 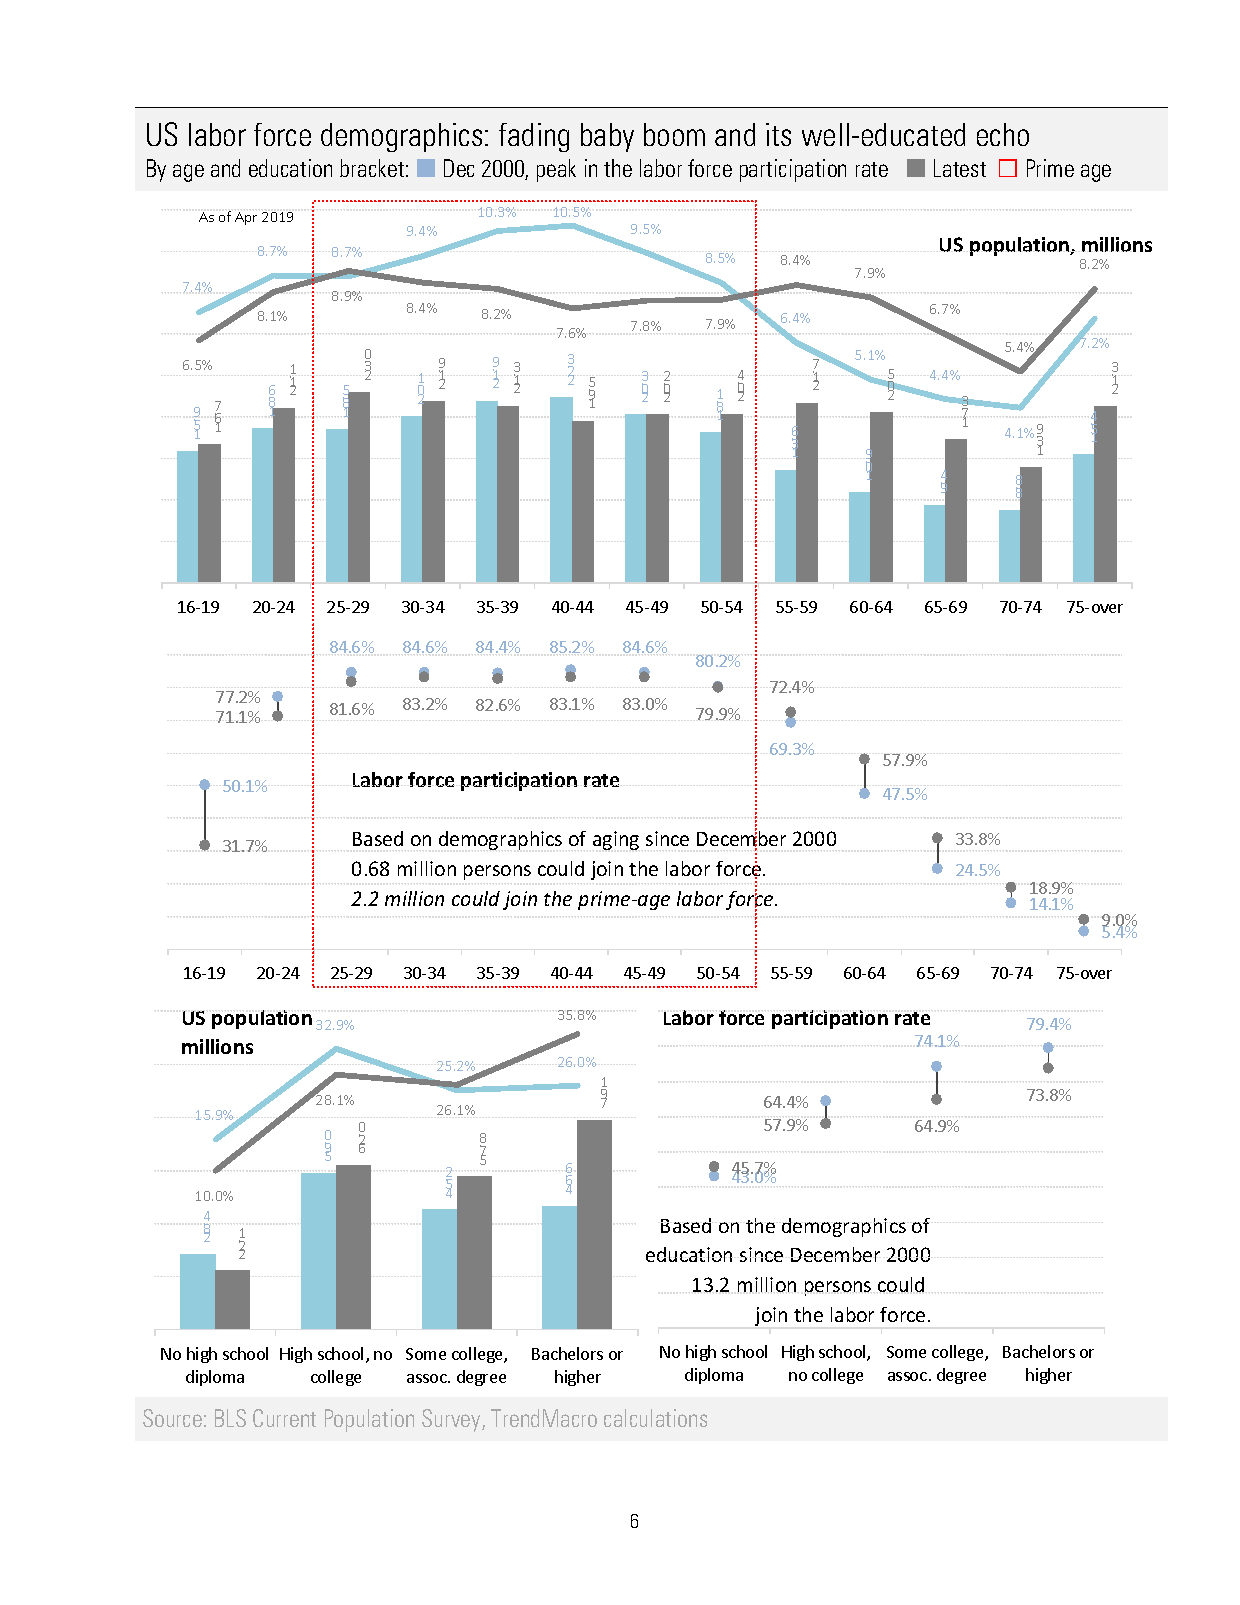 I want to click on Source, so click(x=172, y=1418).
